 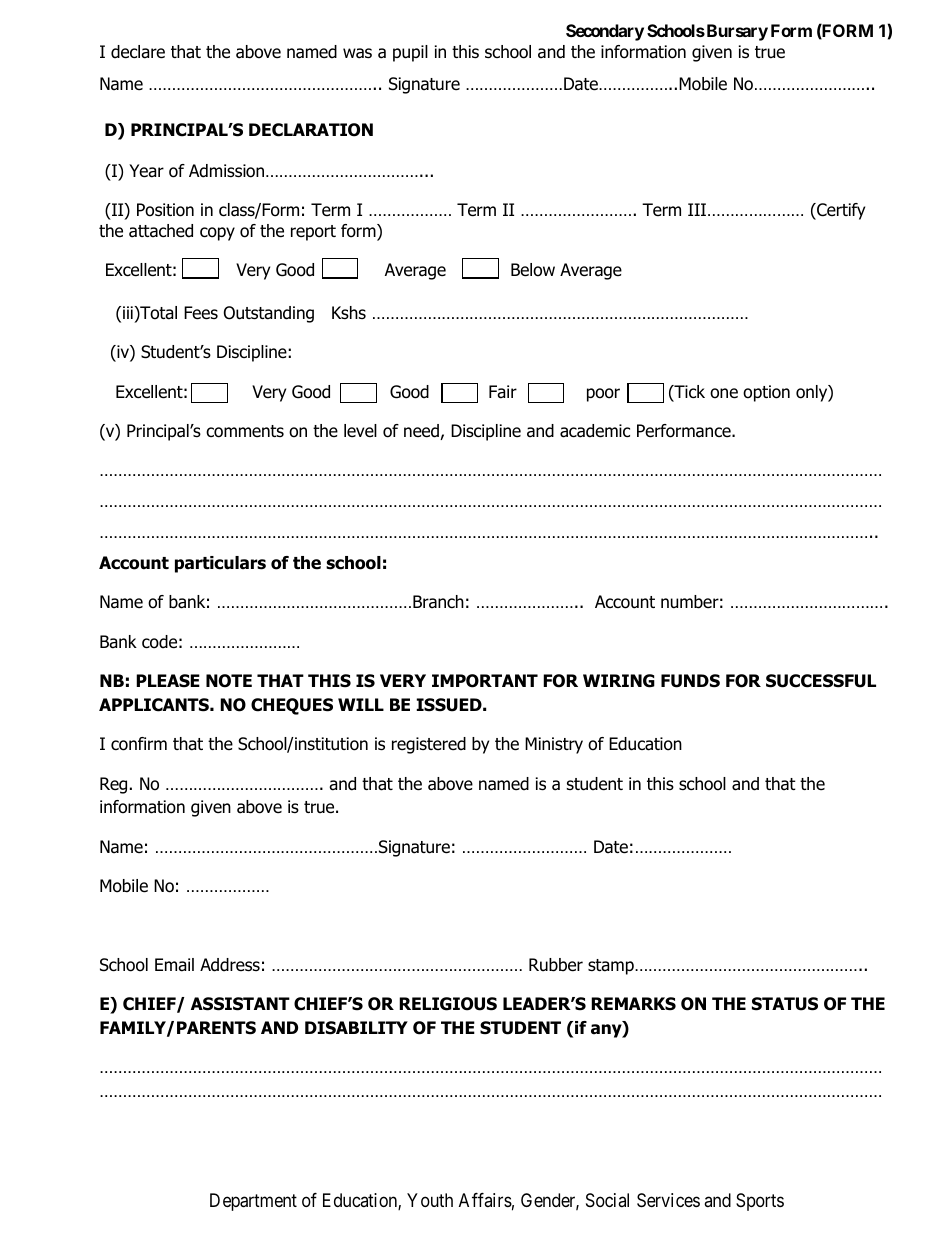 I want to click on Below, so click(x=533, y=270).
